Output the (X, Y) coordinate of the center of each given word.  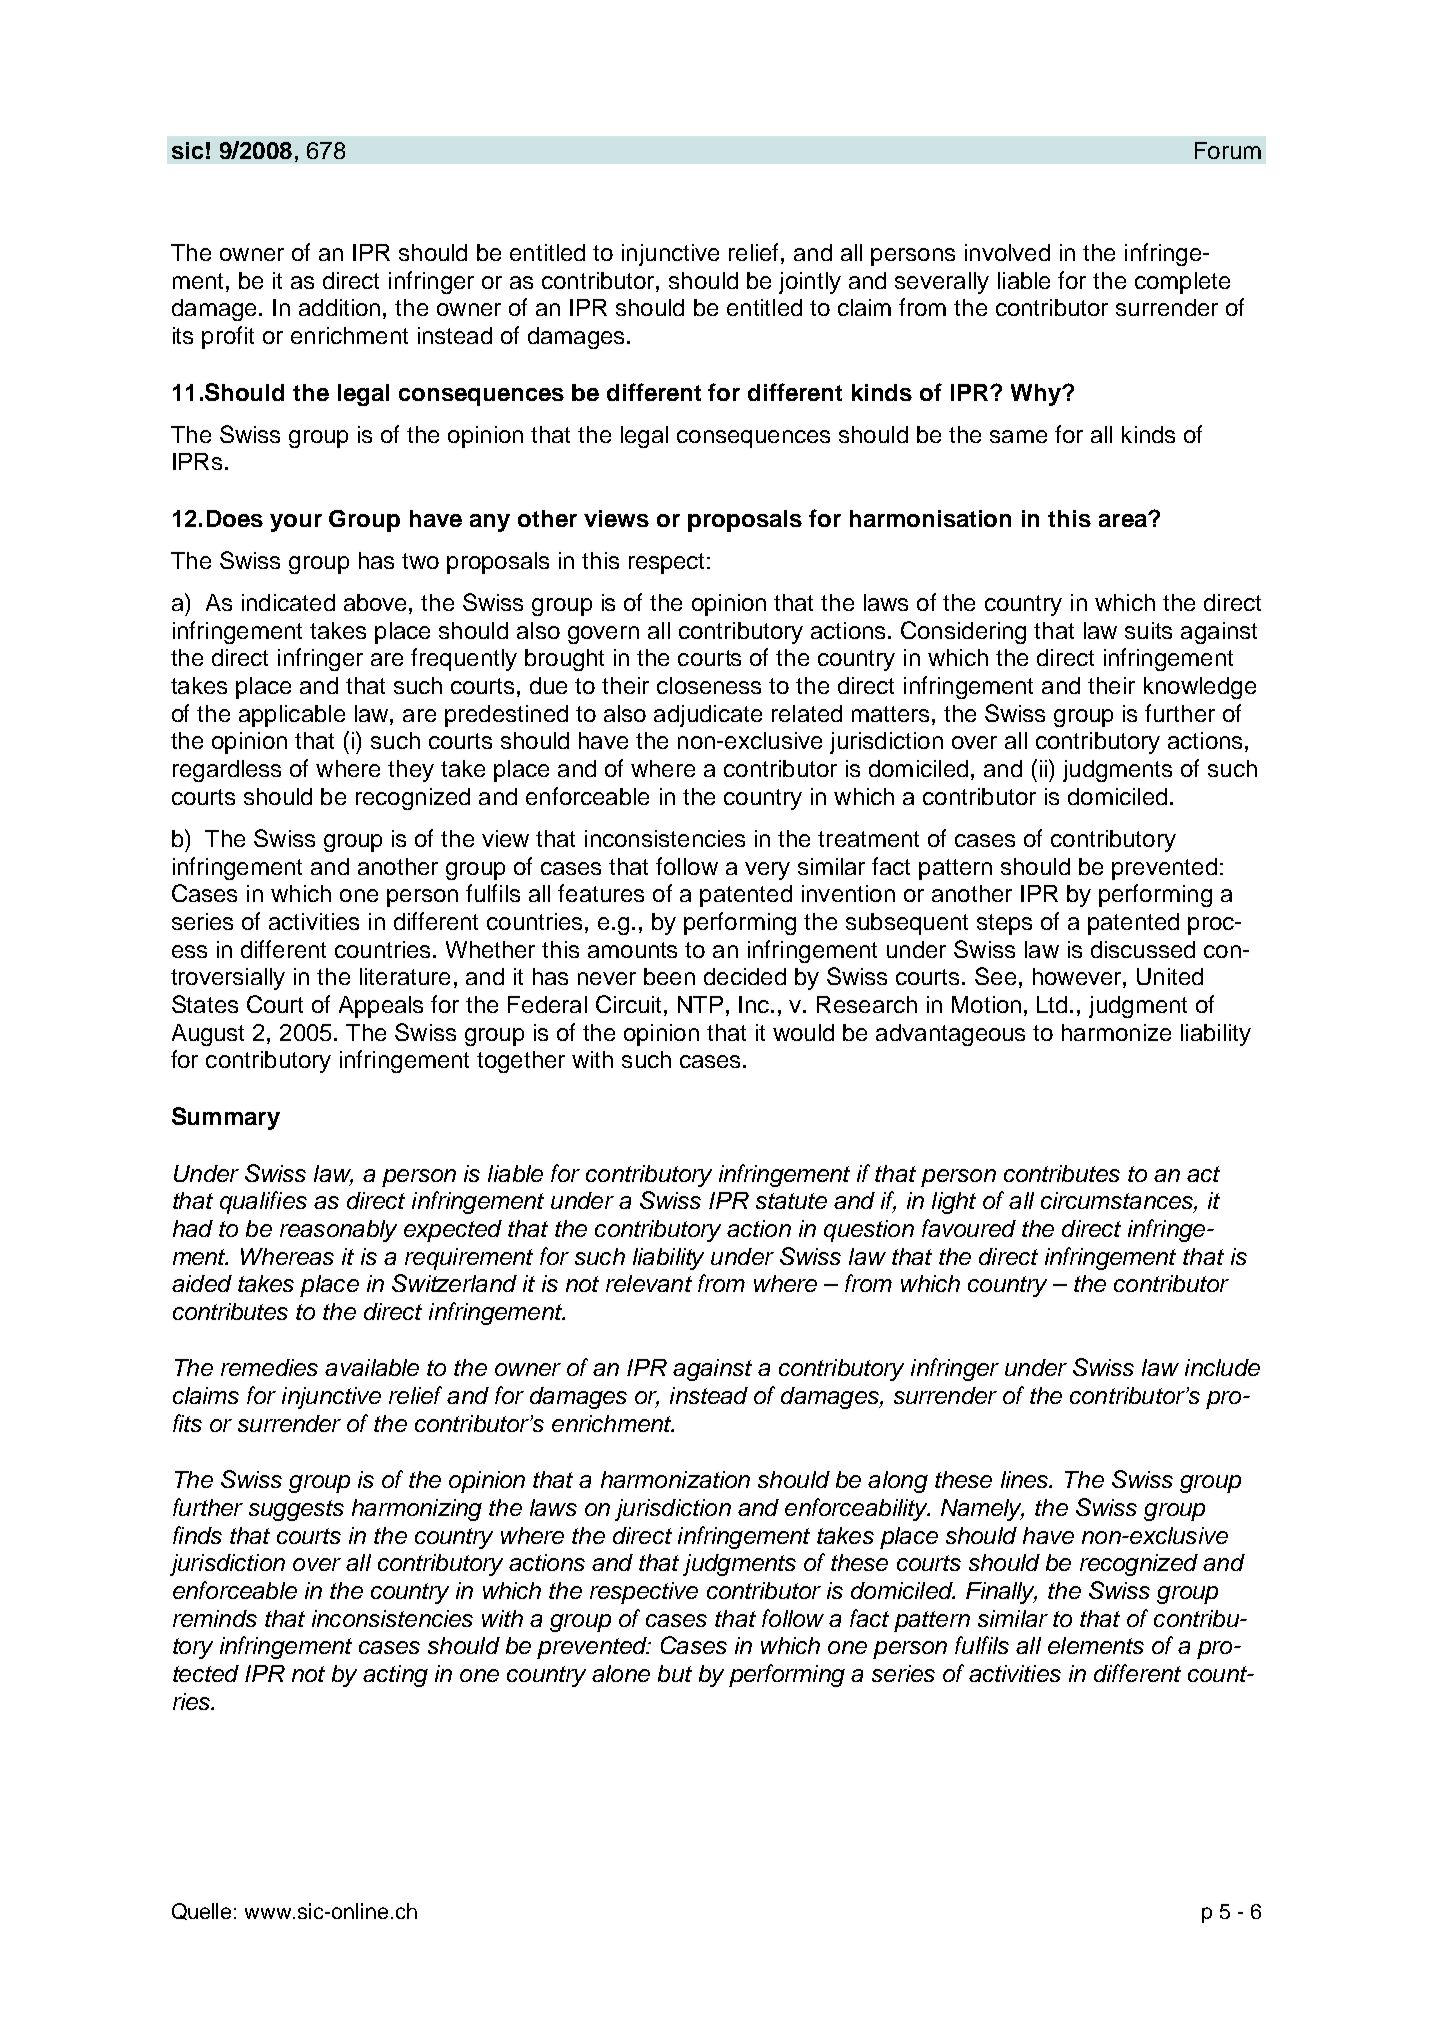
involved (1007, 252)
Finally (1001, 1593)
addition (339, 307)
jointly (810, 283)
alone (621, 1673)
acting (395, 1676)
